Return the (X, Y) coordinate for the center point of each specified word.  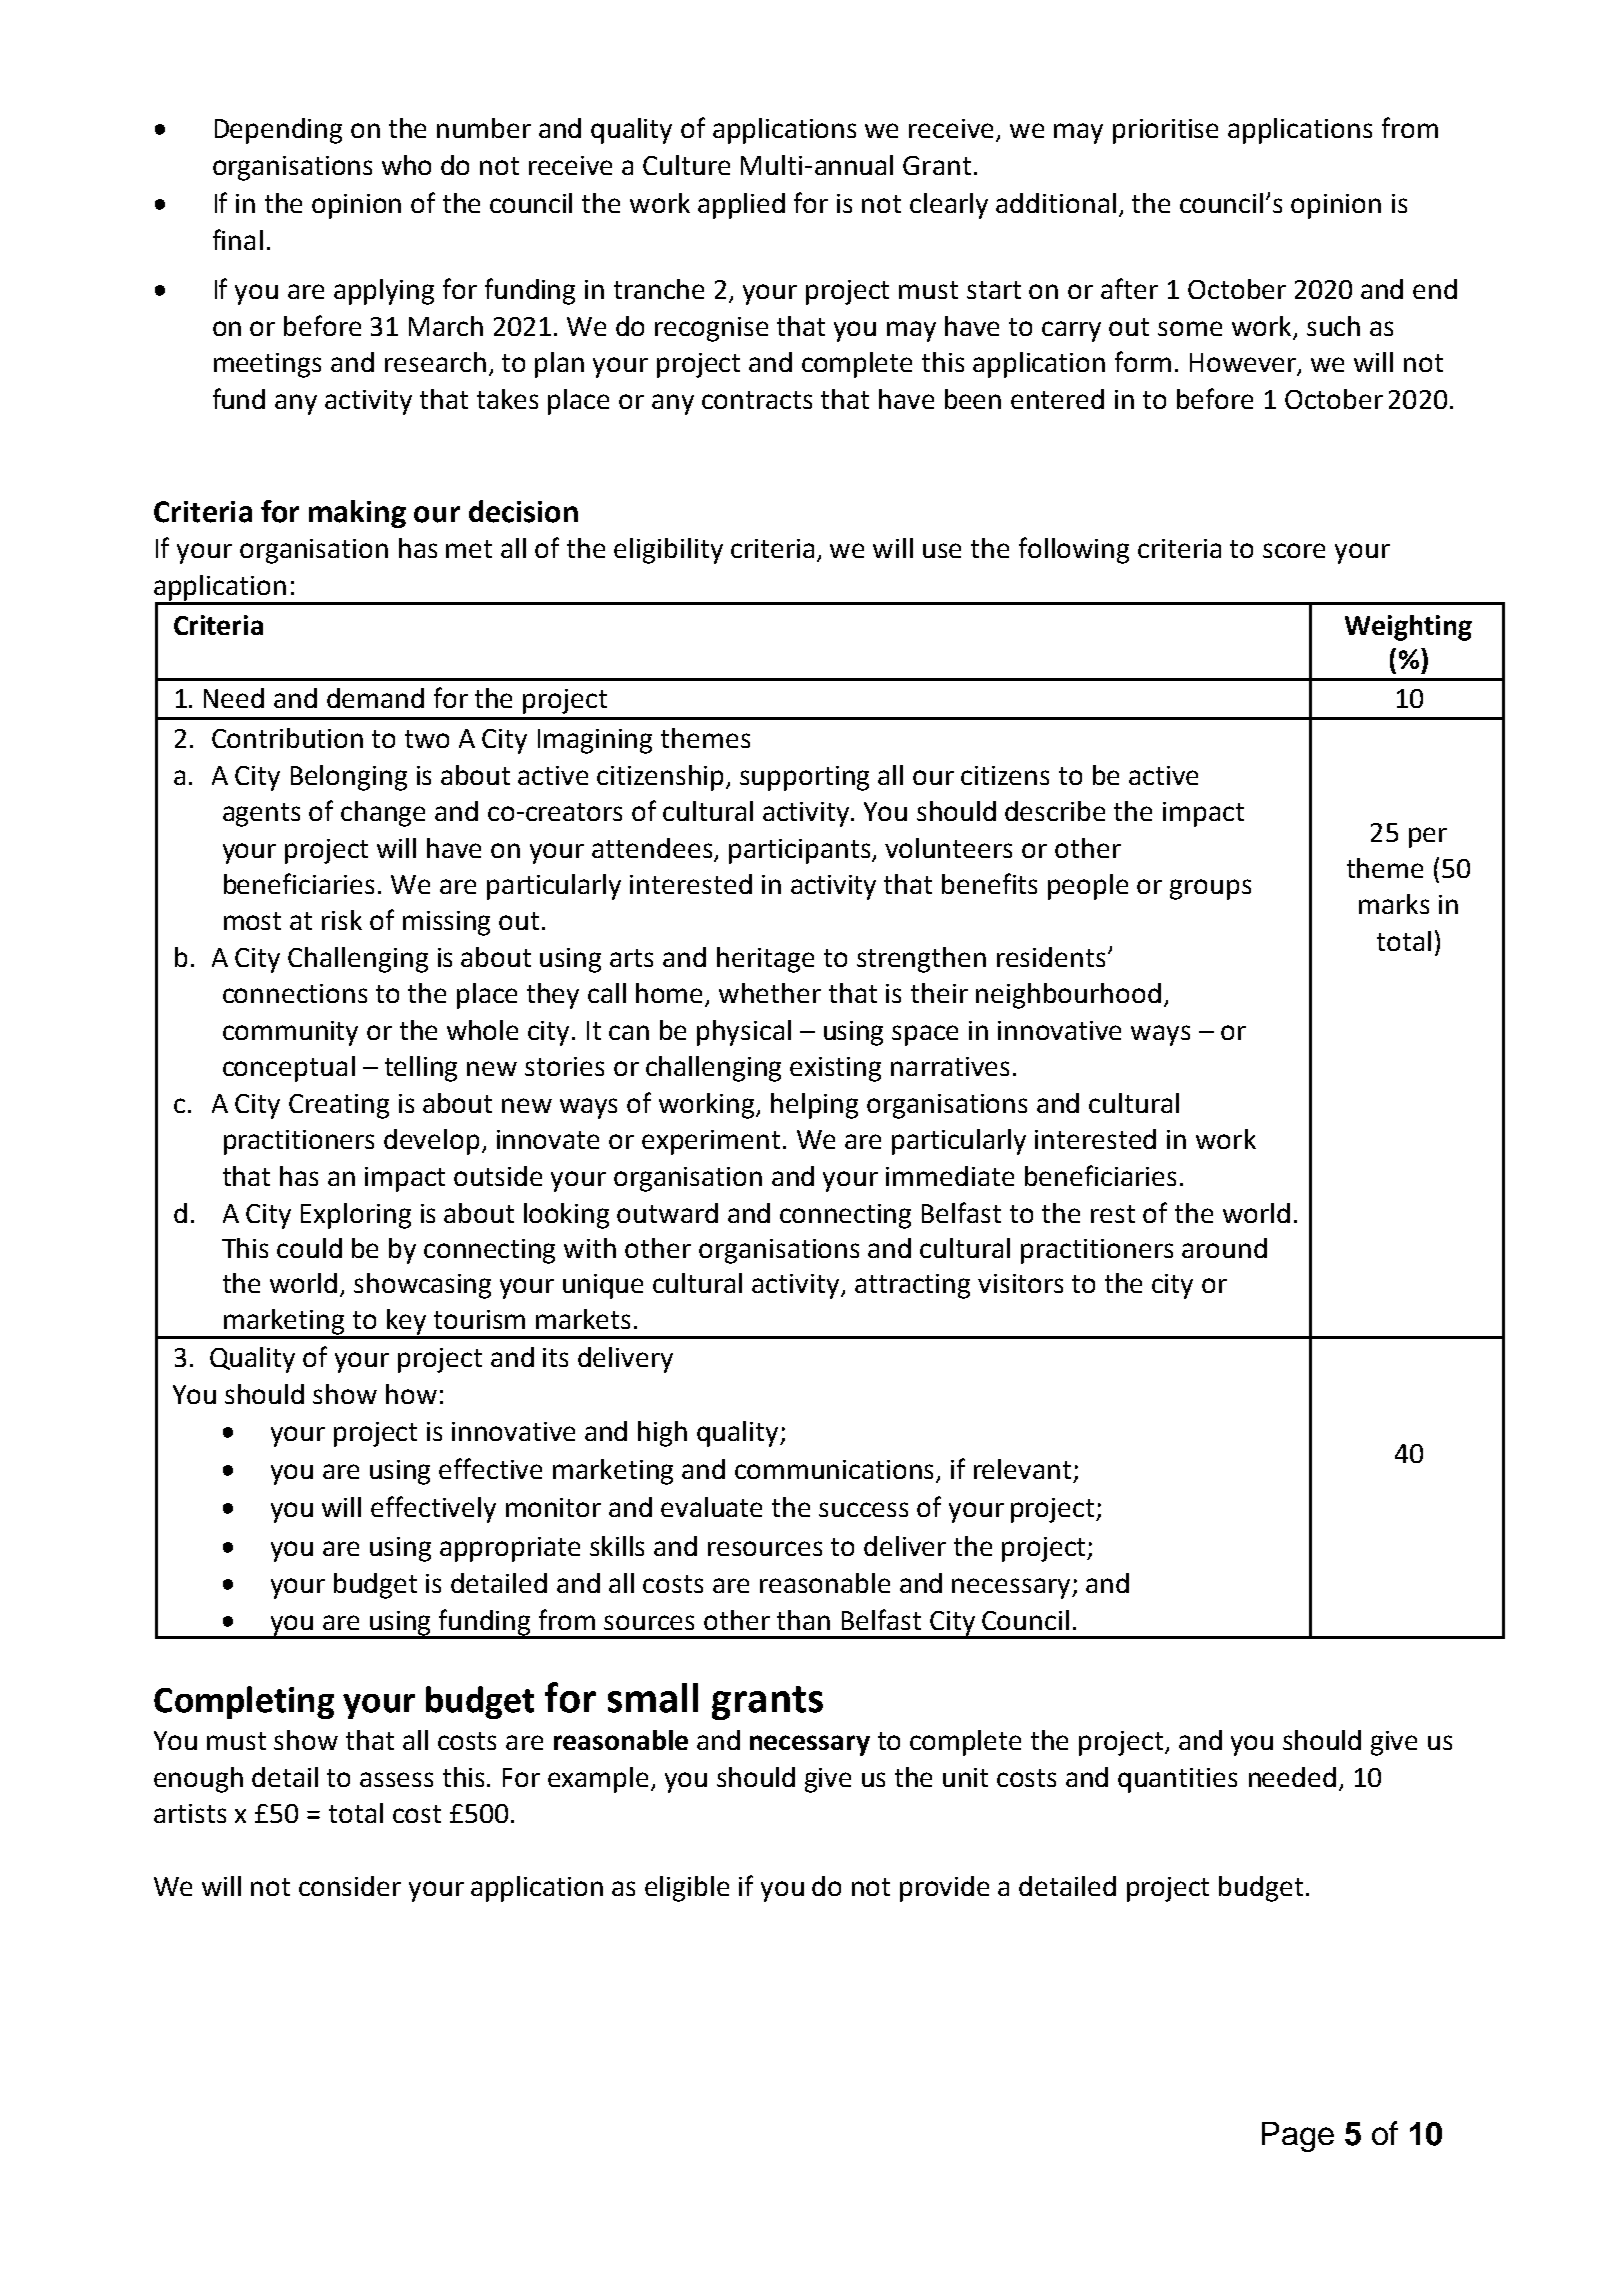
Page (1298, 2137)
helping (814, 1106)
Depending (278, 131)
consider (350, 1886)
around (1224, 1248)
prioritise (1165, 131)
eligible (687, 1889)
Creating (339, 1106)
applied (741, 206)
